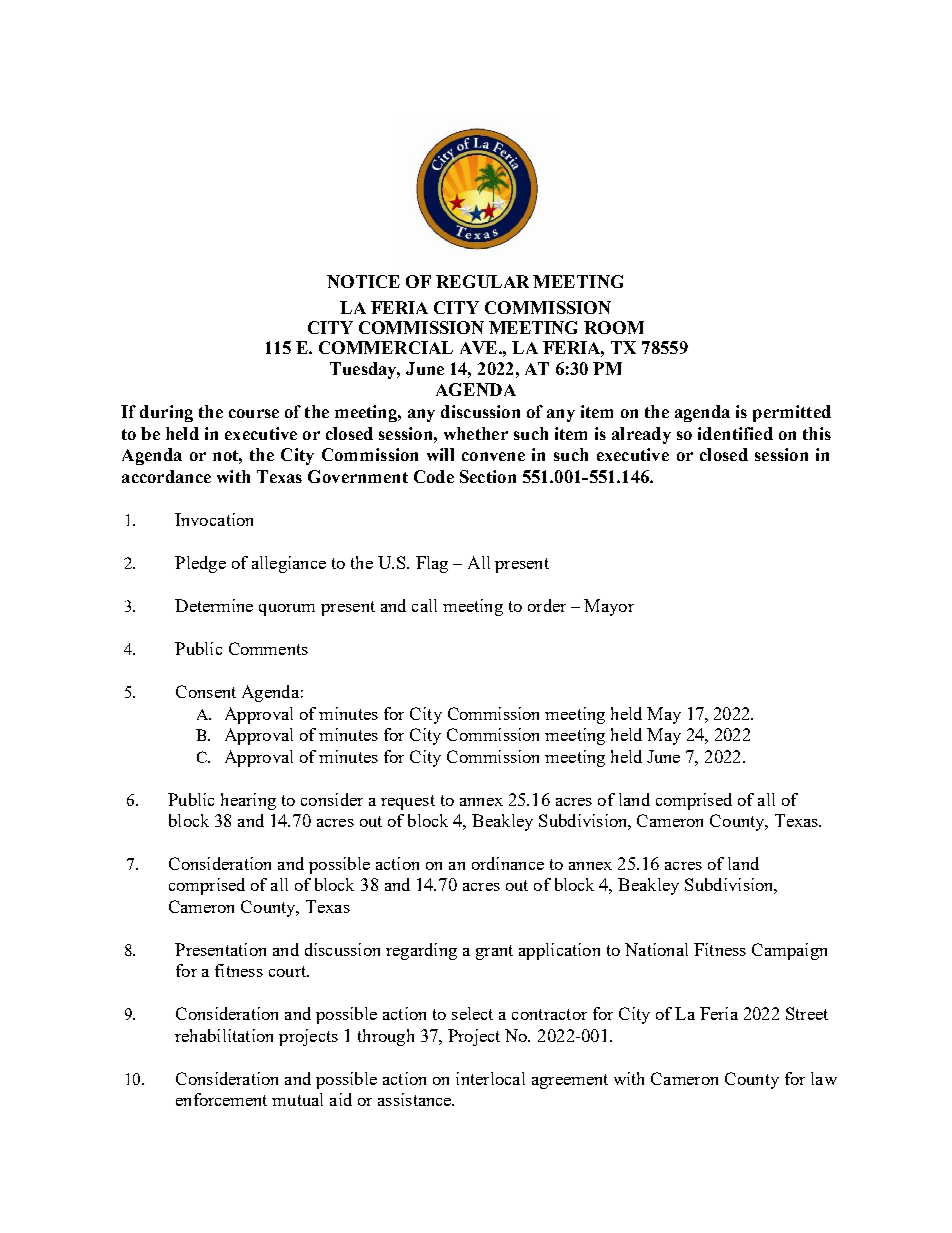 The image size is (952, 1233). I want to click on NOTICE, so click(363, 281).
